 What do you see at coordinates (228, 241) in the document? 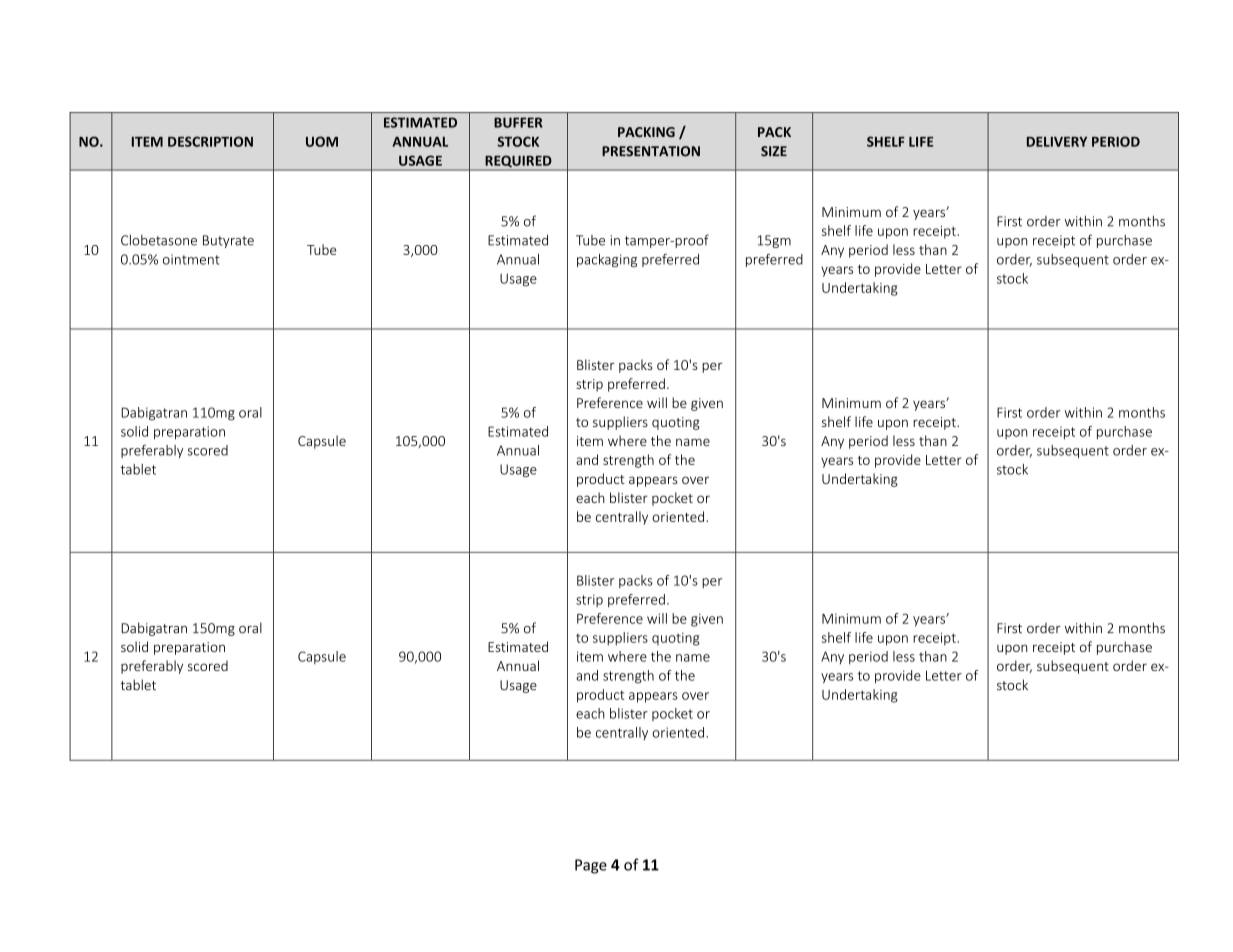
I see `Butyrate` at bounding box center [228, 241].
